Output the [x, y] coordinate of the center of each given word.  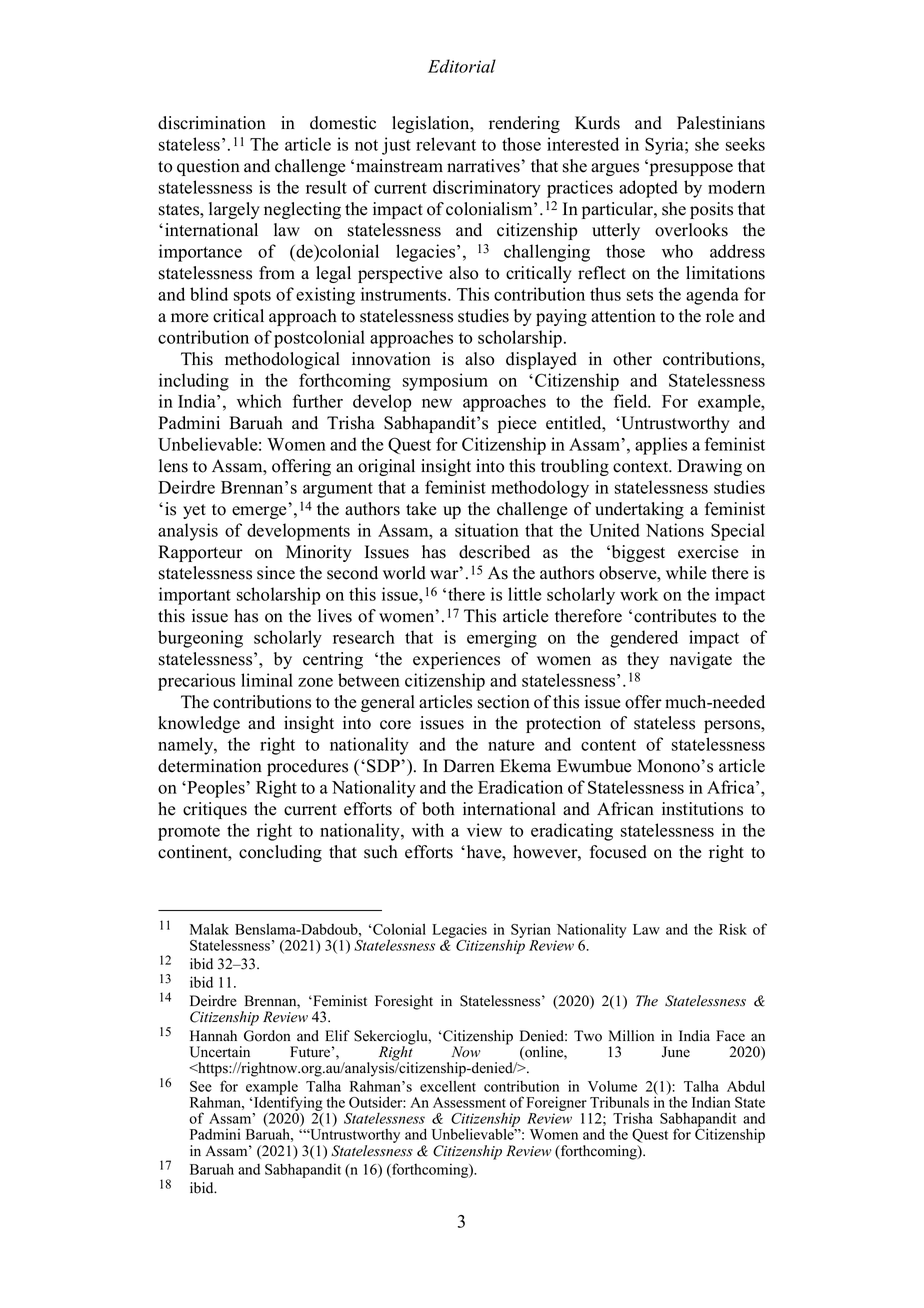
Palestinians [721, 123]
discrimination [212, 123]
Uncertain [220, 1052]
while [686, 573]
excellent [448, 1086]
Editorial [462, 66]
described [494, 552]
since [276, 573]
